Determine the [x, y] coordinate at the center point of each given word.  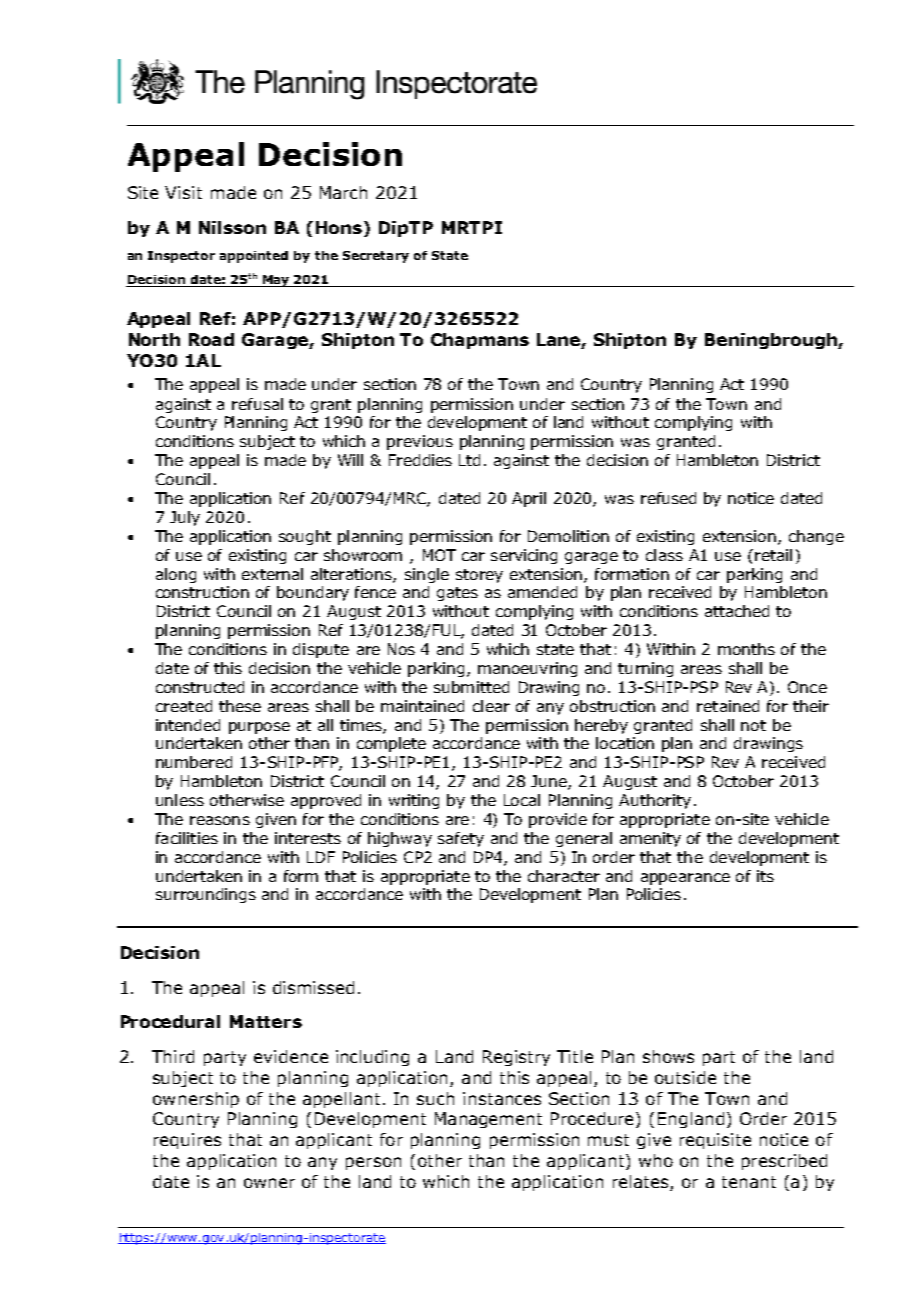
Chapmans [480, 341]
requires [187, 1141]
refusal [257, 404]
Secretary [376, 257]
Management [488, 1120]
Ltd [469, 460]
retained [728, 706]
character [564, 876]
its [765, 876]
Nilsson [232, 227]
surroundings [206, 895]
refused [668, 498]
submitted [471, 687]
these [240, 706]
